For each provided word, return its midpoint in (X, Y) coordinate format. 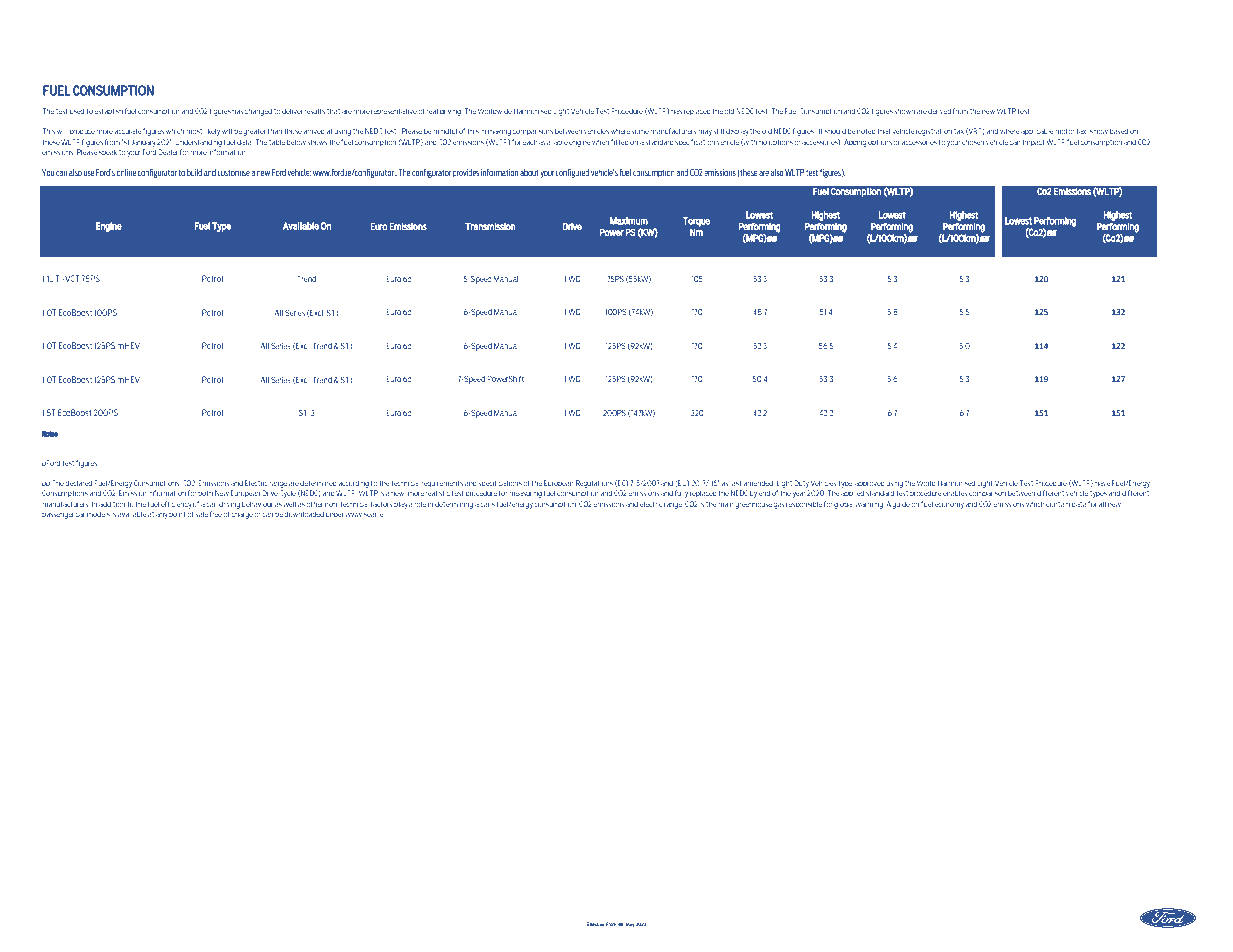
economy (949, 505)
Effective (595, 924)
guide (901, 505)
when (600, 142)
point (177, 515)
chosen (973, 142)
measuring (525, 494)
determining (454, 505)
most (194, 131)
